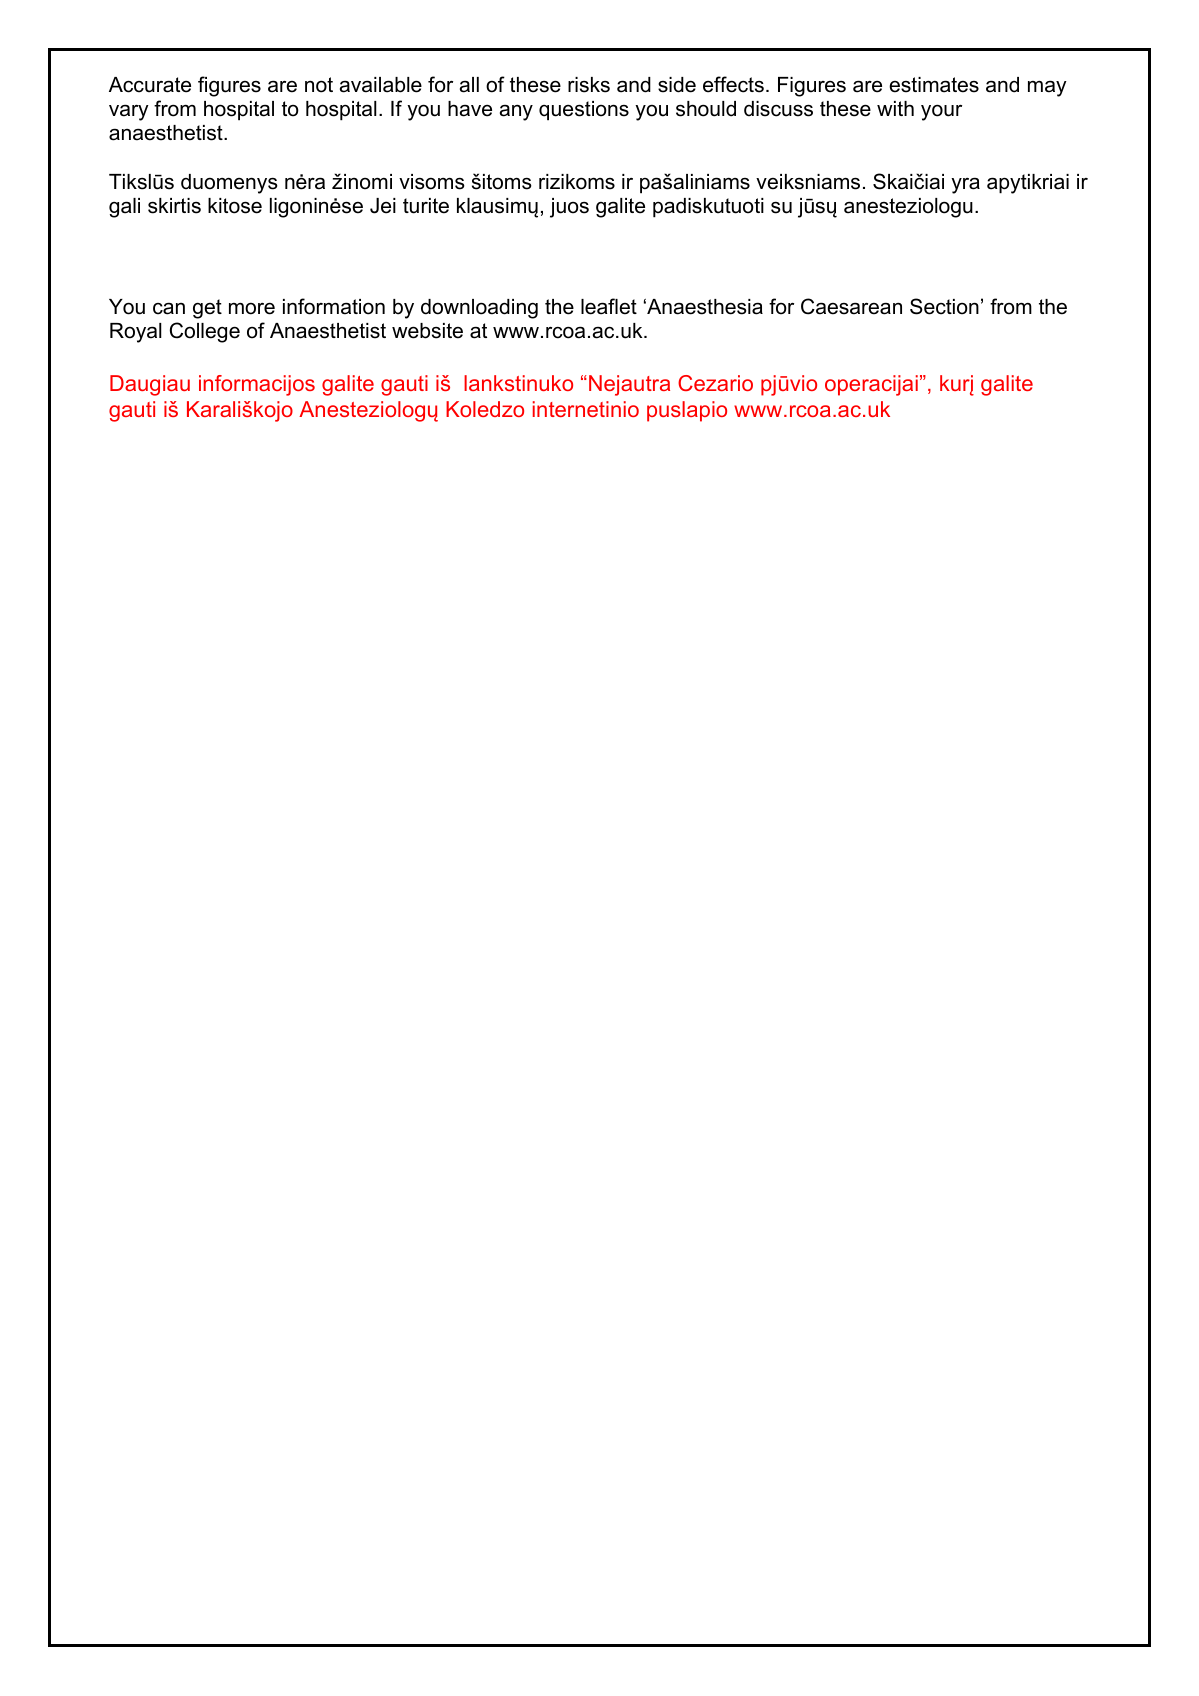  I want to click on vary, so click(129, 112).
